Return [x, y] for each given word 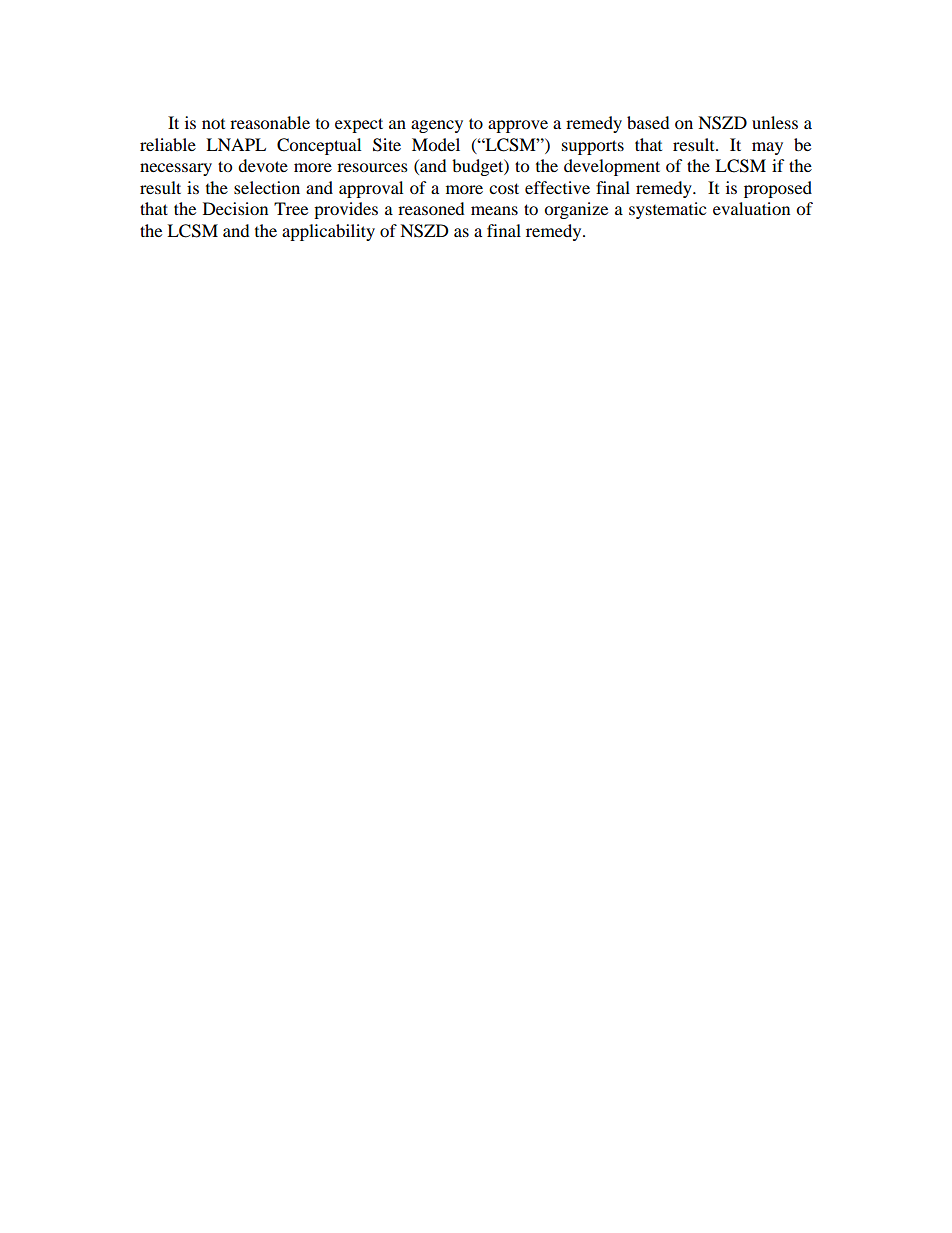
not [213, 124]
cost [504, 188]
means [494, 210]
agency [437, 126]
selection [267, 187]
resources [372, 167]
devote [263, 165]
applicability [328, 232]
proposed [778, 189]
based [648, 122]
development [612, 167]
